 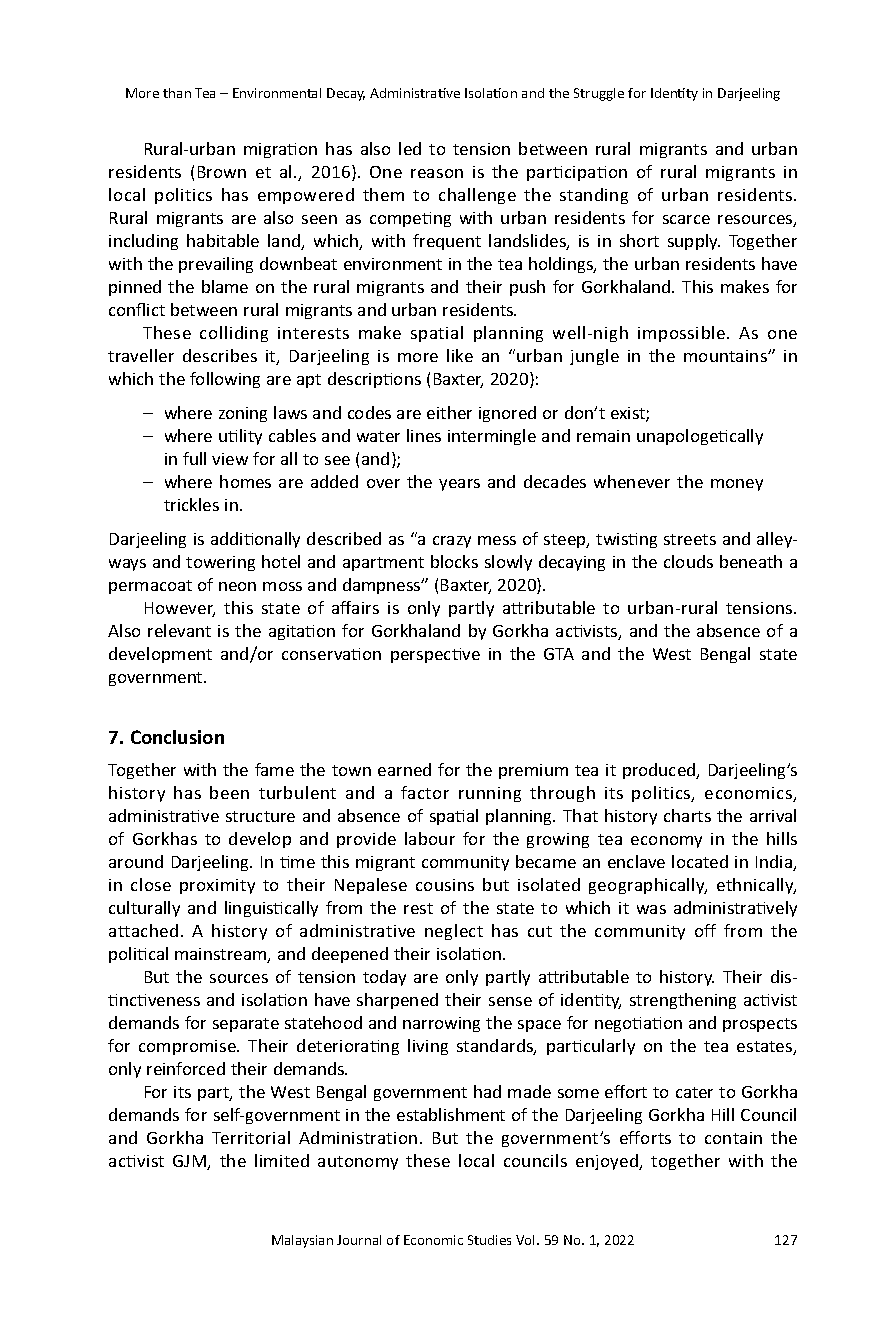 I want to click on contain, so click(x=733, y=1138).
